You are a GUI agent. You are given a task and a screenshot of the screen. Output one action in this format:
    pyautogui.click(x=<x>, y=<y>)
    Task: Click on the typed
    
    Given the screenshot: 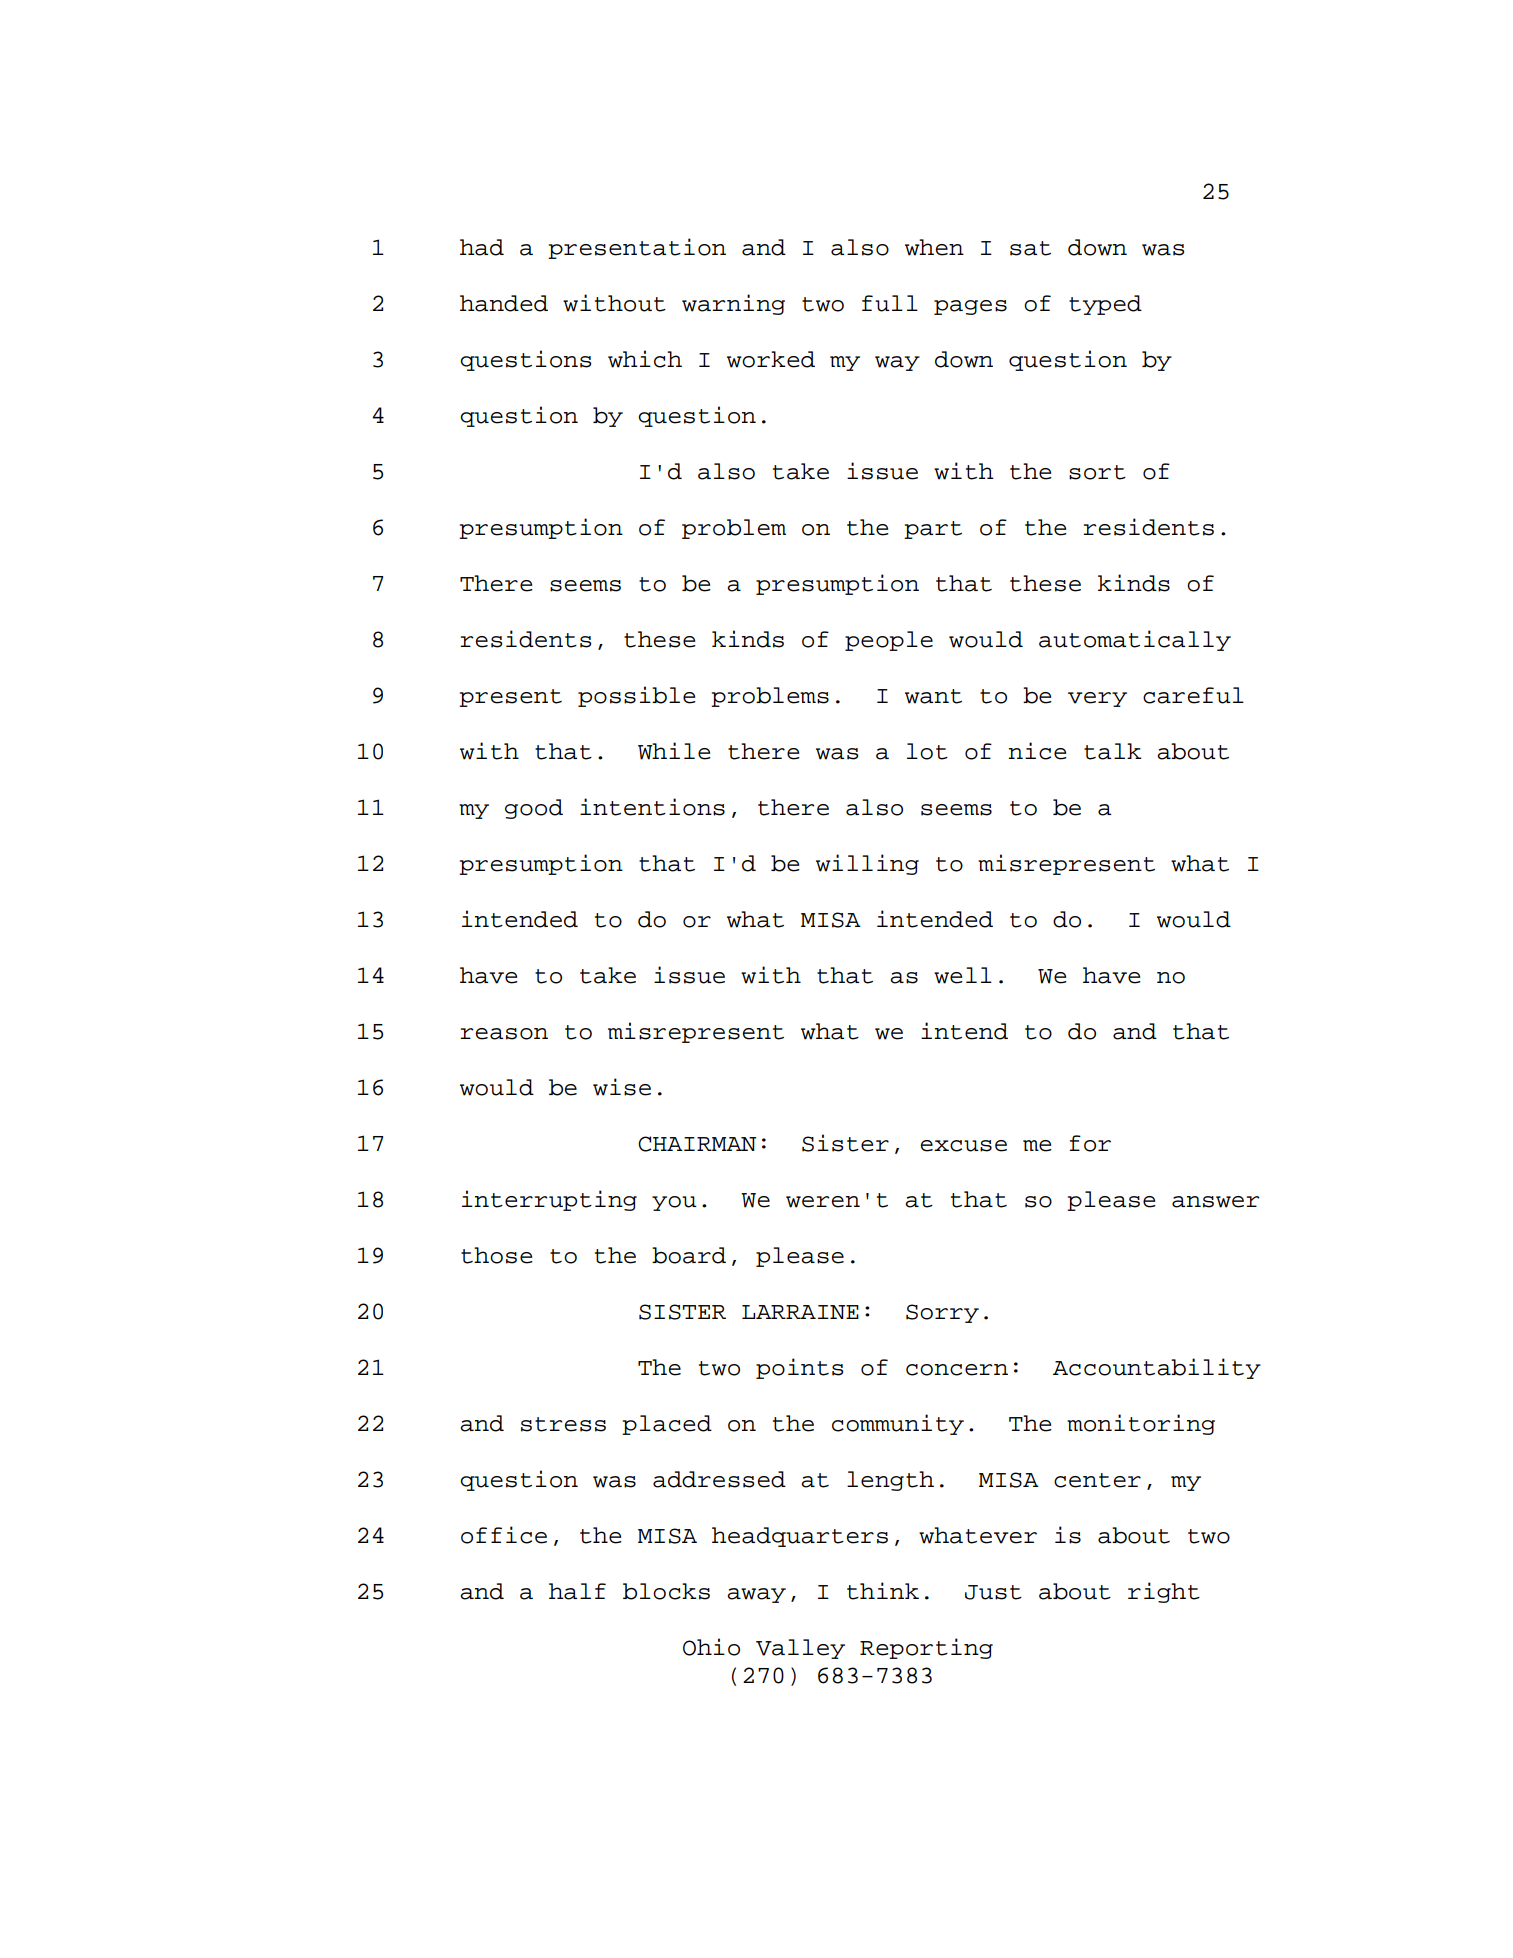 What is the action you would take?
    pyautogui.click(x=1105, y=305)
